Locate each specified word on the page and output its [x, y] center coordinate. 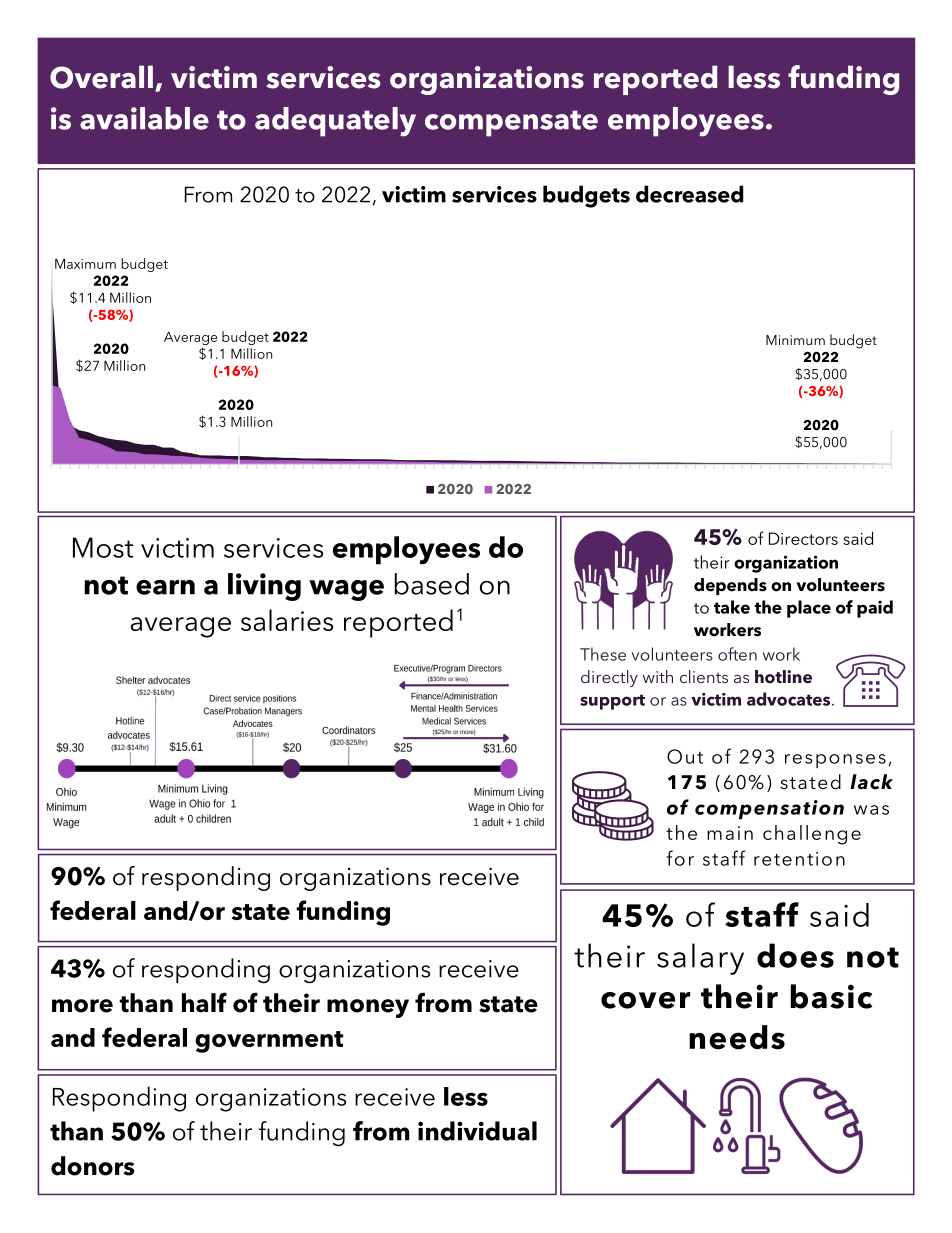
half [204, 1002]
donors [92, 1166]
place [809, 609]
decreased [689, 194]
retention [799, 859]
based [432, 584]
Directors [803, 538]
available [144, 118]
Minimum [795, 340]
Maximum [85, 264]
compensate [511, 123]
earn [165, 587]
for [680, 858]
